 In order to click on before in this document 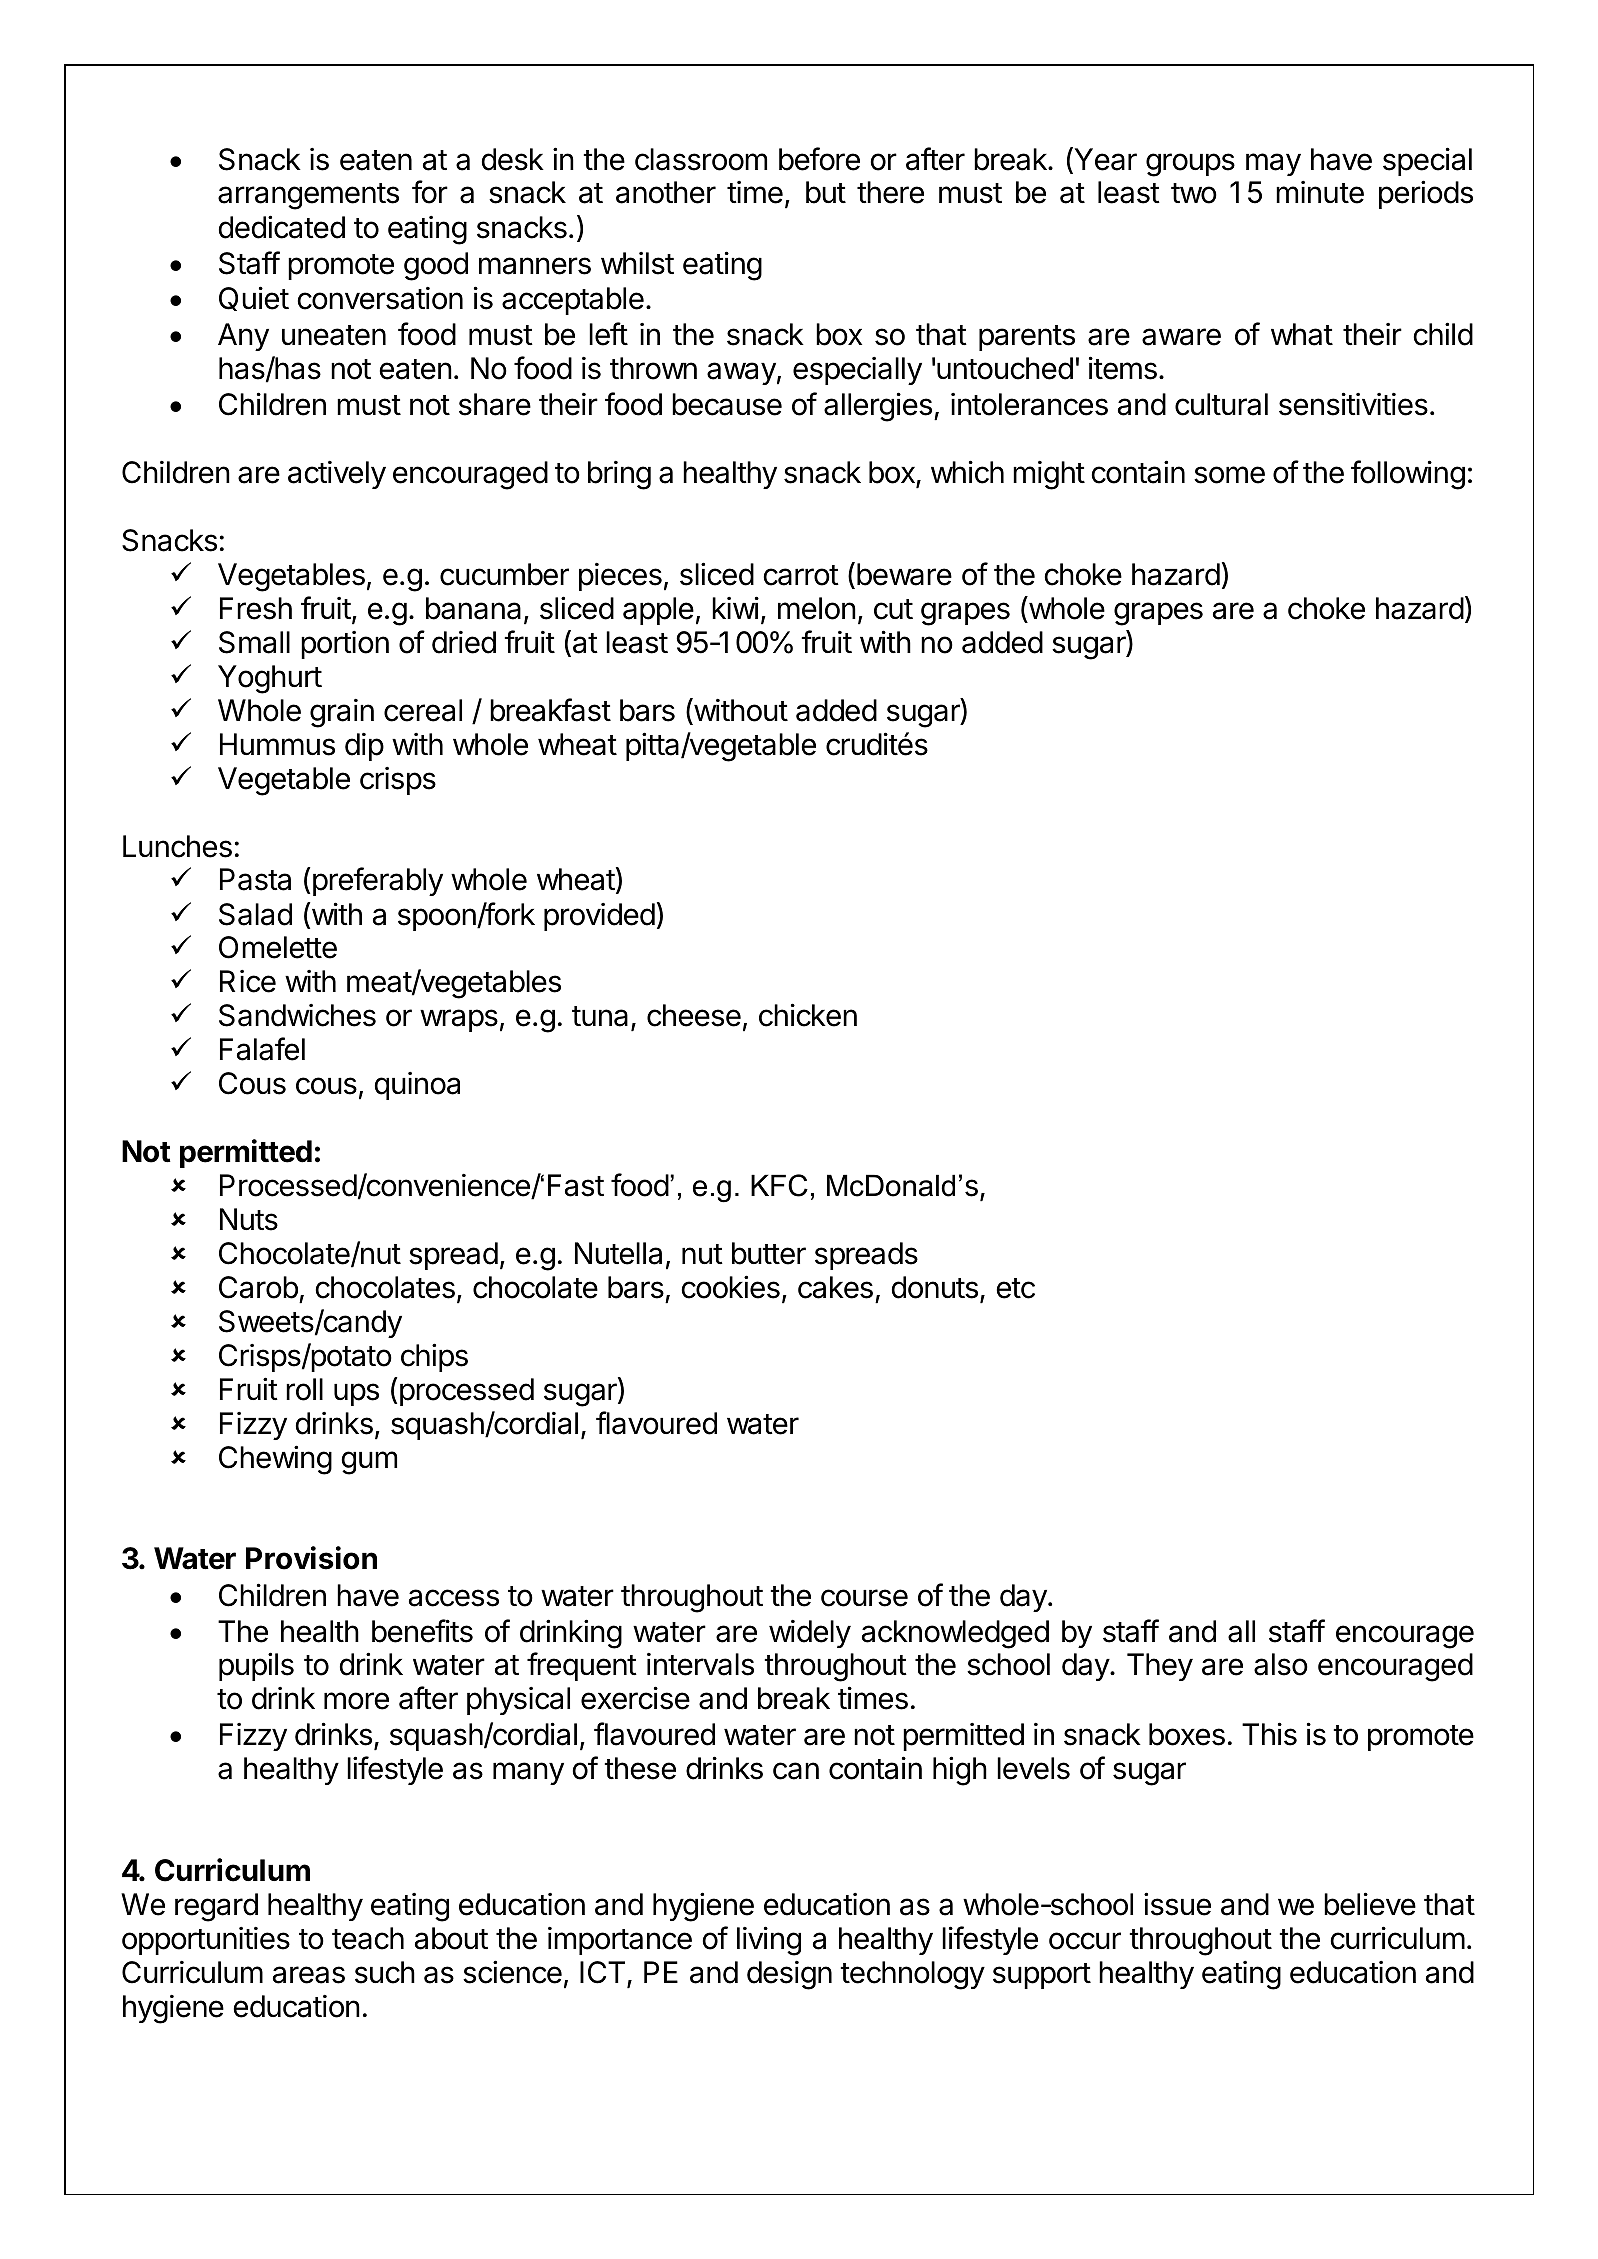, I will do `click(819, 159)`.
